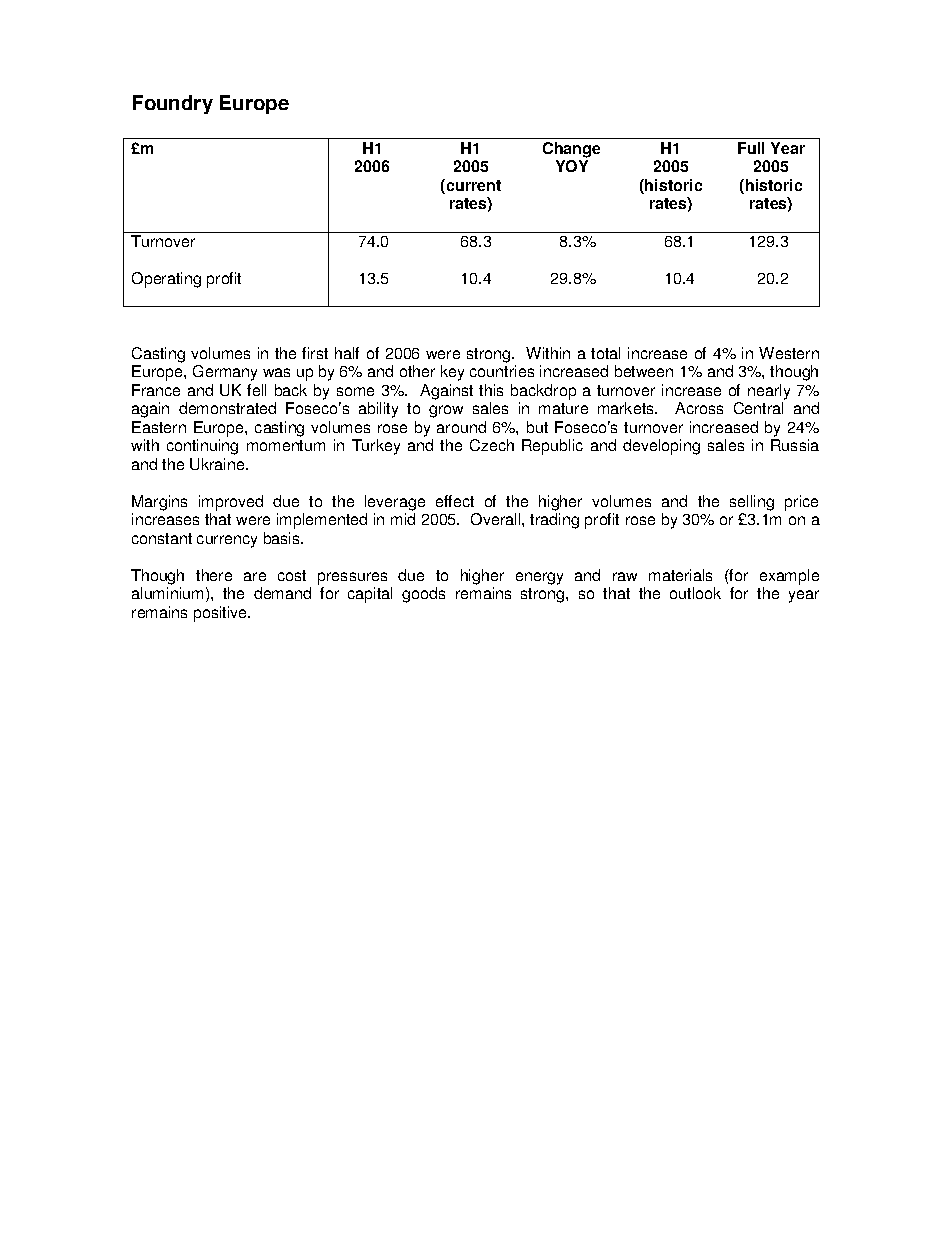 This screenshot has width=952, height=1233. Describe the element at coordinates (222, 614) in the screenshot. I see `positive` at that location.
